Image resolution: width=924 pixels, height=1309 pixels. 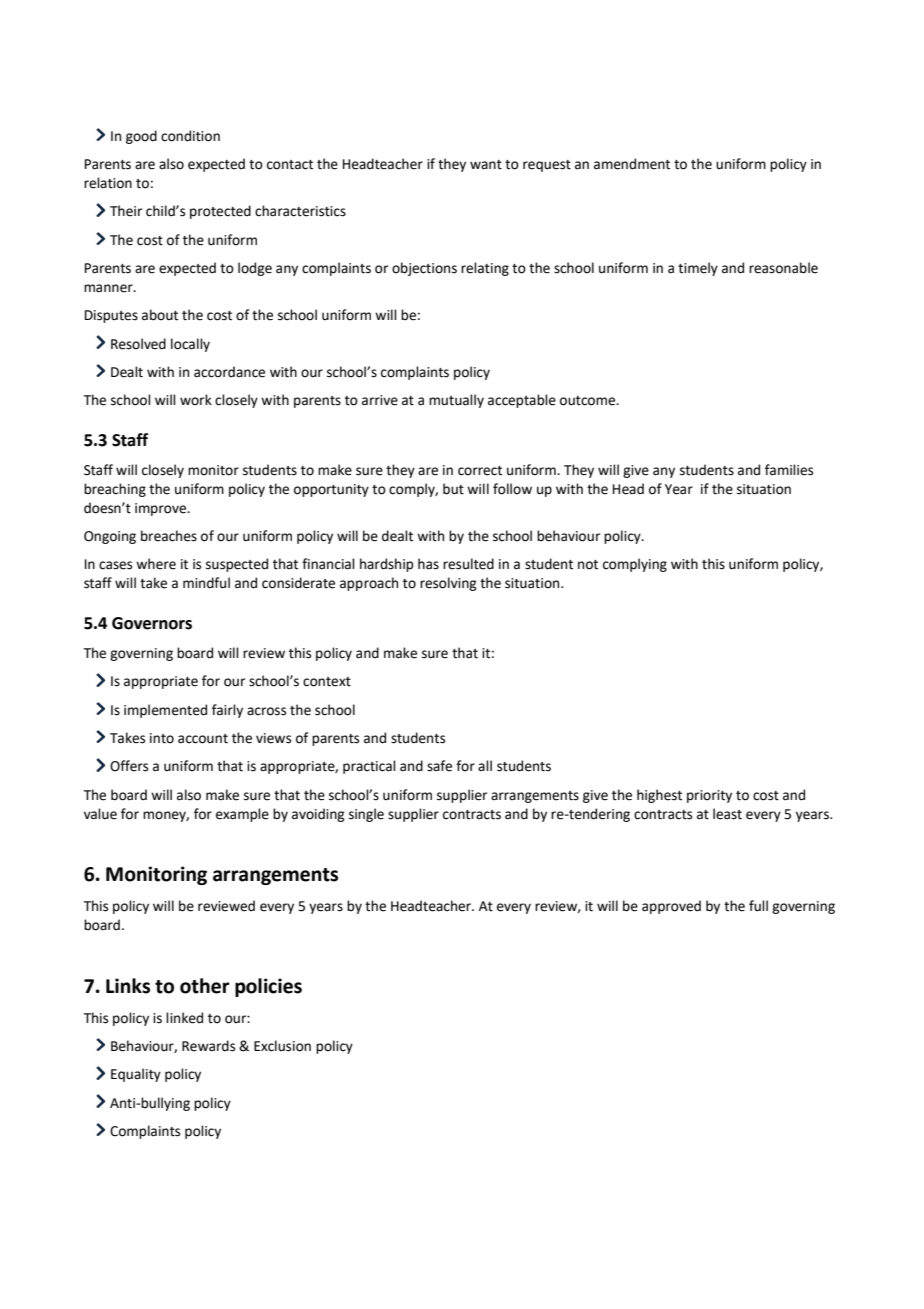 I want to click on approved, so click(x=671, y=907).
